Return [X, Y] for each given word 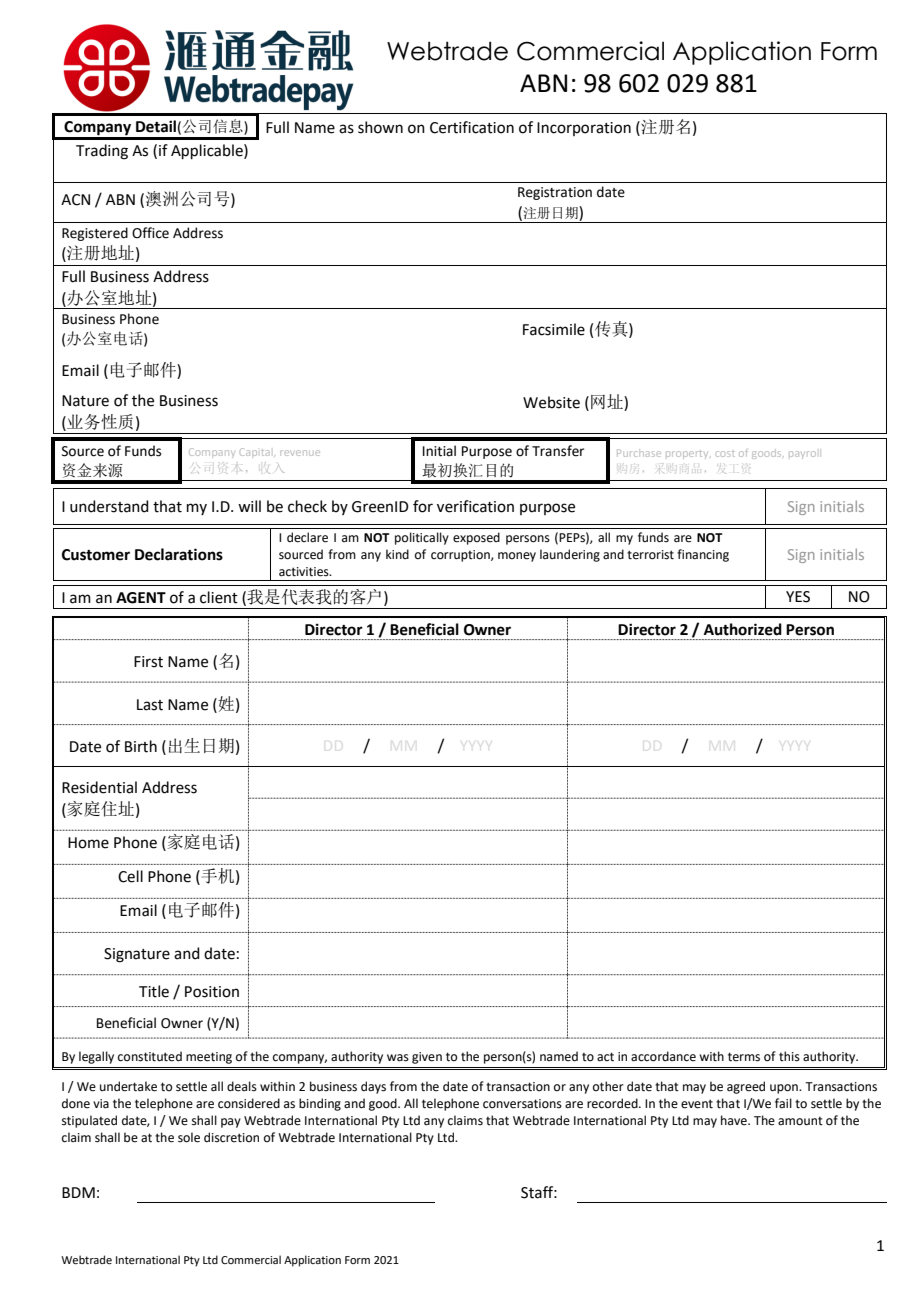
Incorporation [584, 129]
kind [397, 554]
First [148, 662]
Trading [102, 152]
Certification [472, 127]
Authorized [743, 629]
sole [189, 1137]
